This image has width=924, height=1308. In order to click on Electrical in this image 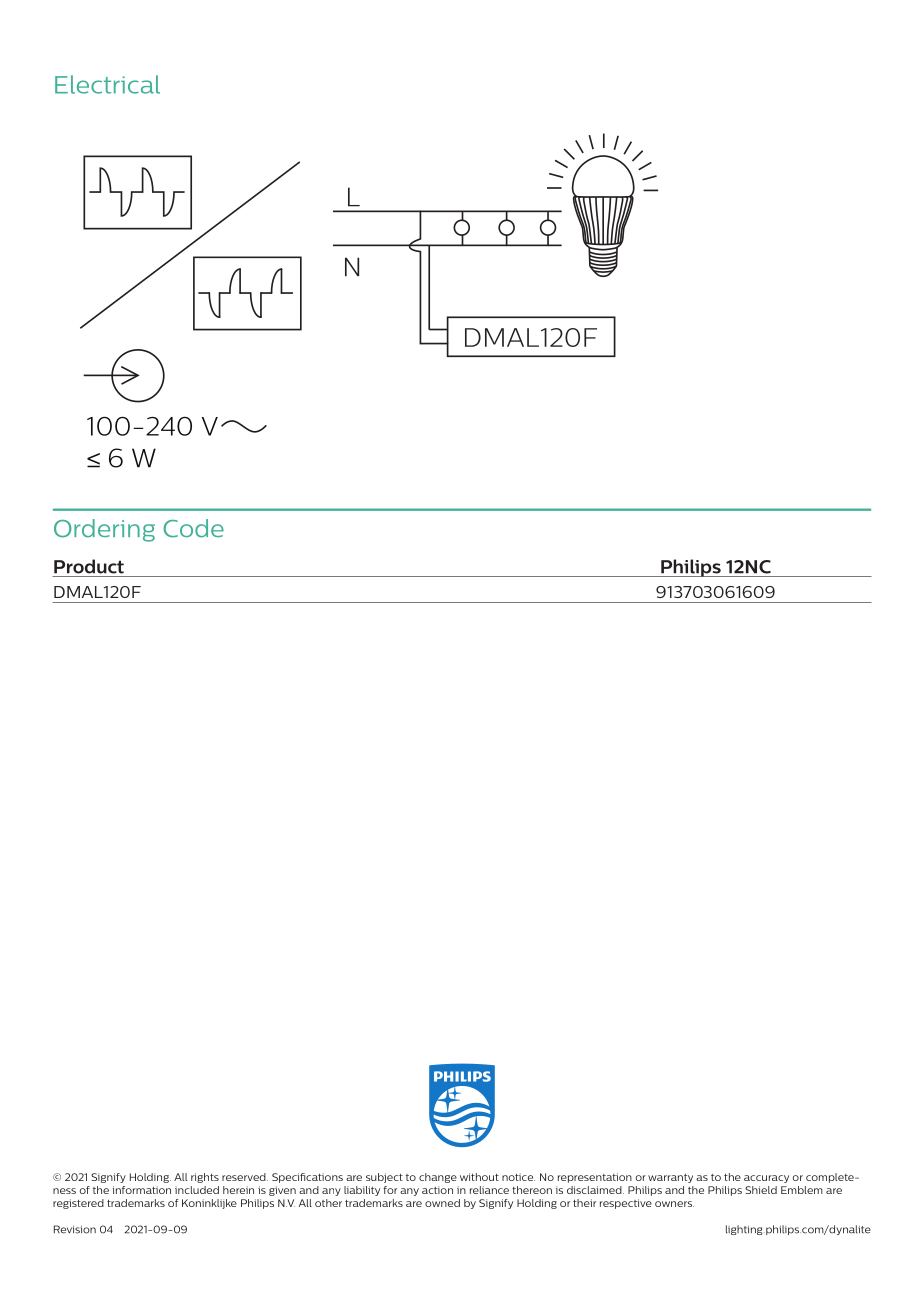, I will do `click(107, 84)`.
